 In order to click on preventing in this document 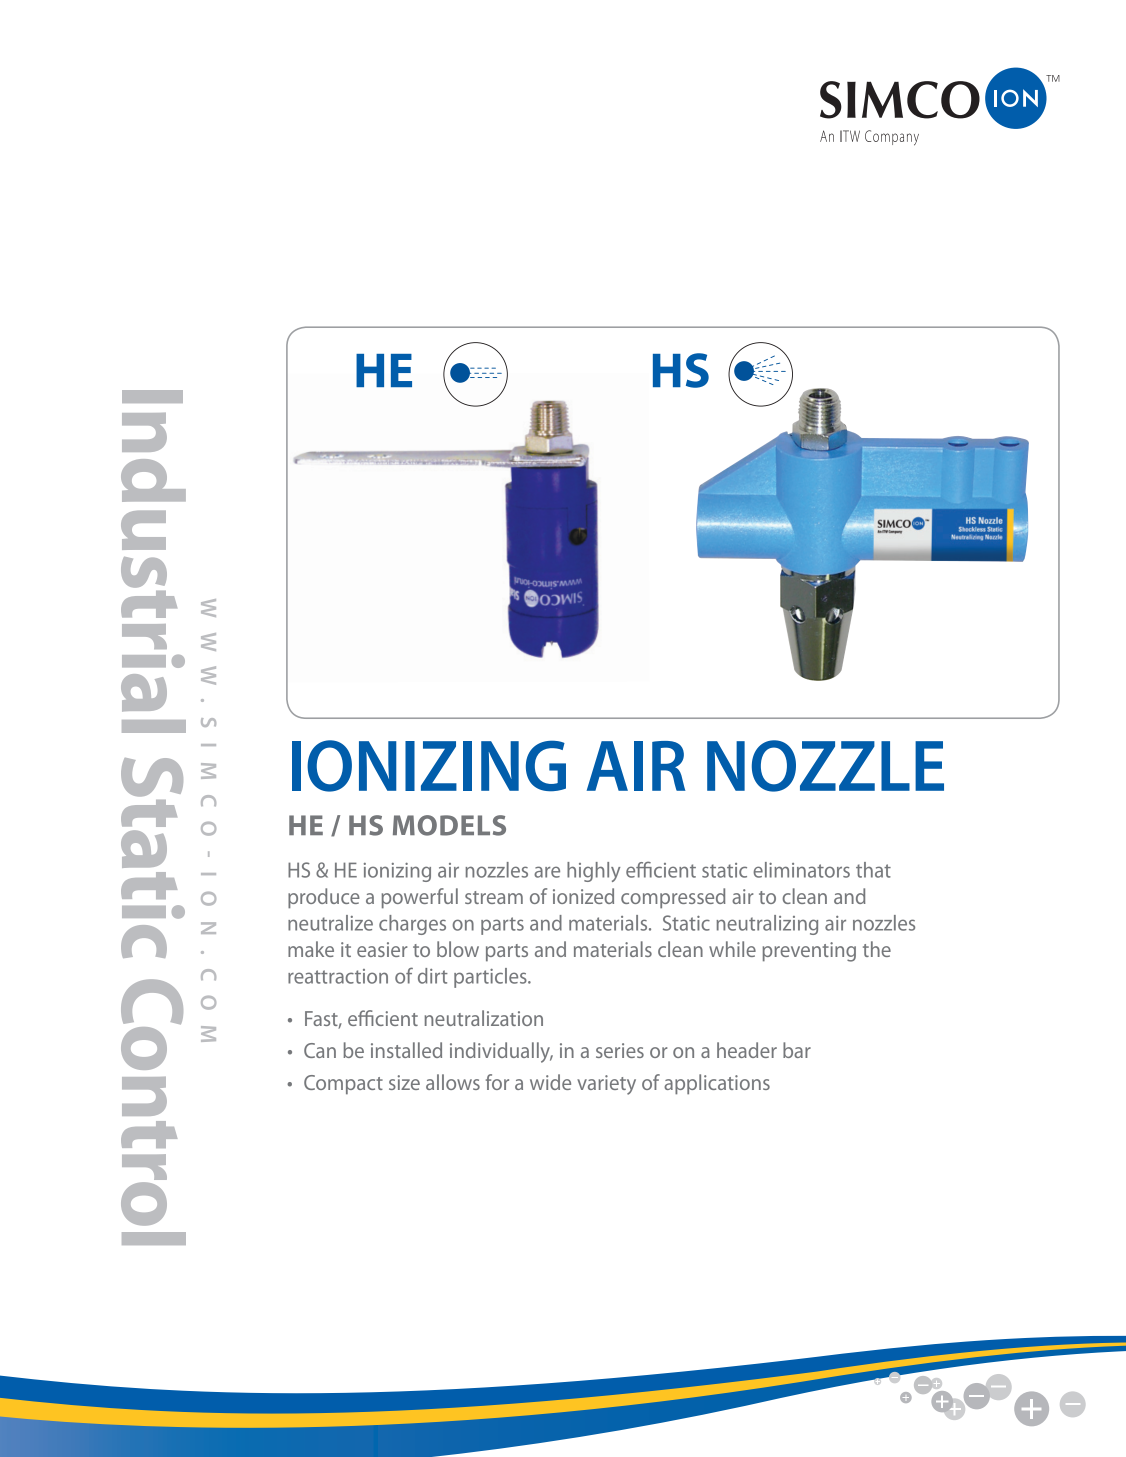, I will do `click(809, 952)`.
